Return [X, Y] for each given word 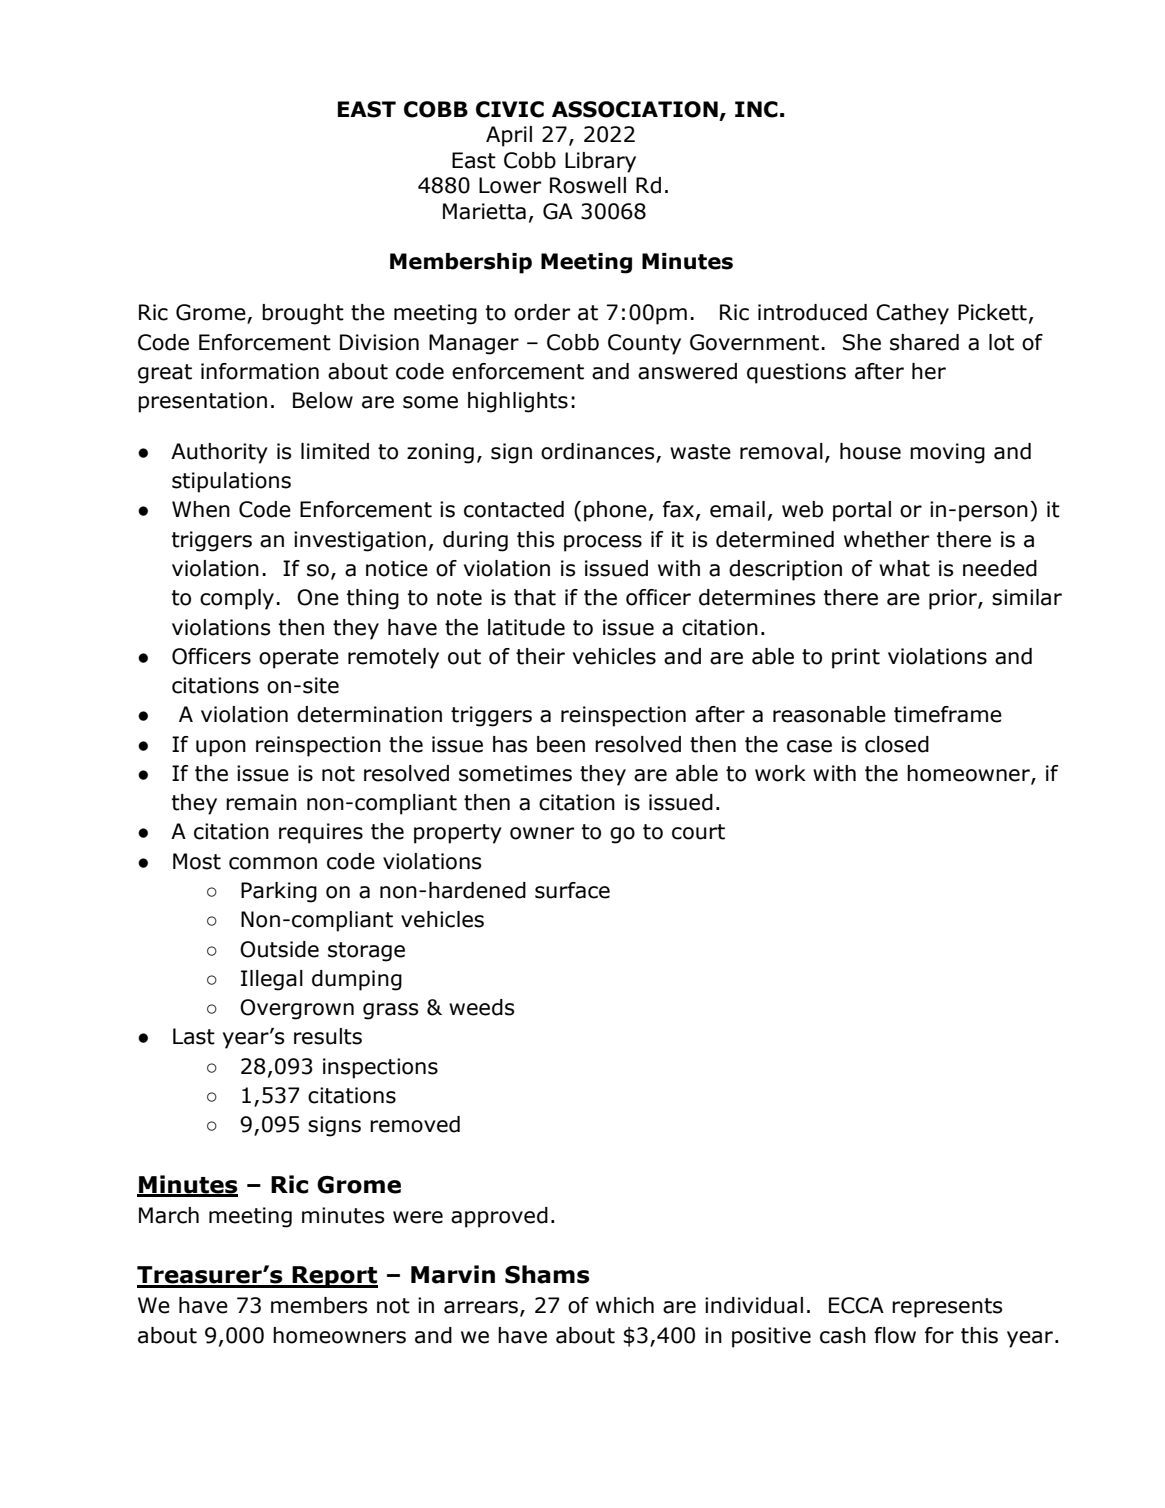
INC [756, 109]
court [698, 832]
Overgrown [297, 1009]
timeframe [948, 714]
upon [221, 748]
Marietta [484, 211]
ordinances [599, 452]
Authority [219, 453]
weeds [482, 1007]
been [561, 744]
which [625, 1305]
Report [334, 1277]
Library [600, 162]
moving [947, 453]
